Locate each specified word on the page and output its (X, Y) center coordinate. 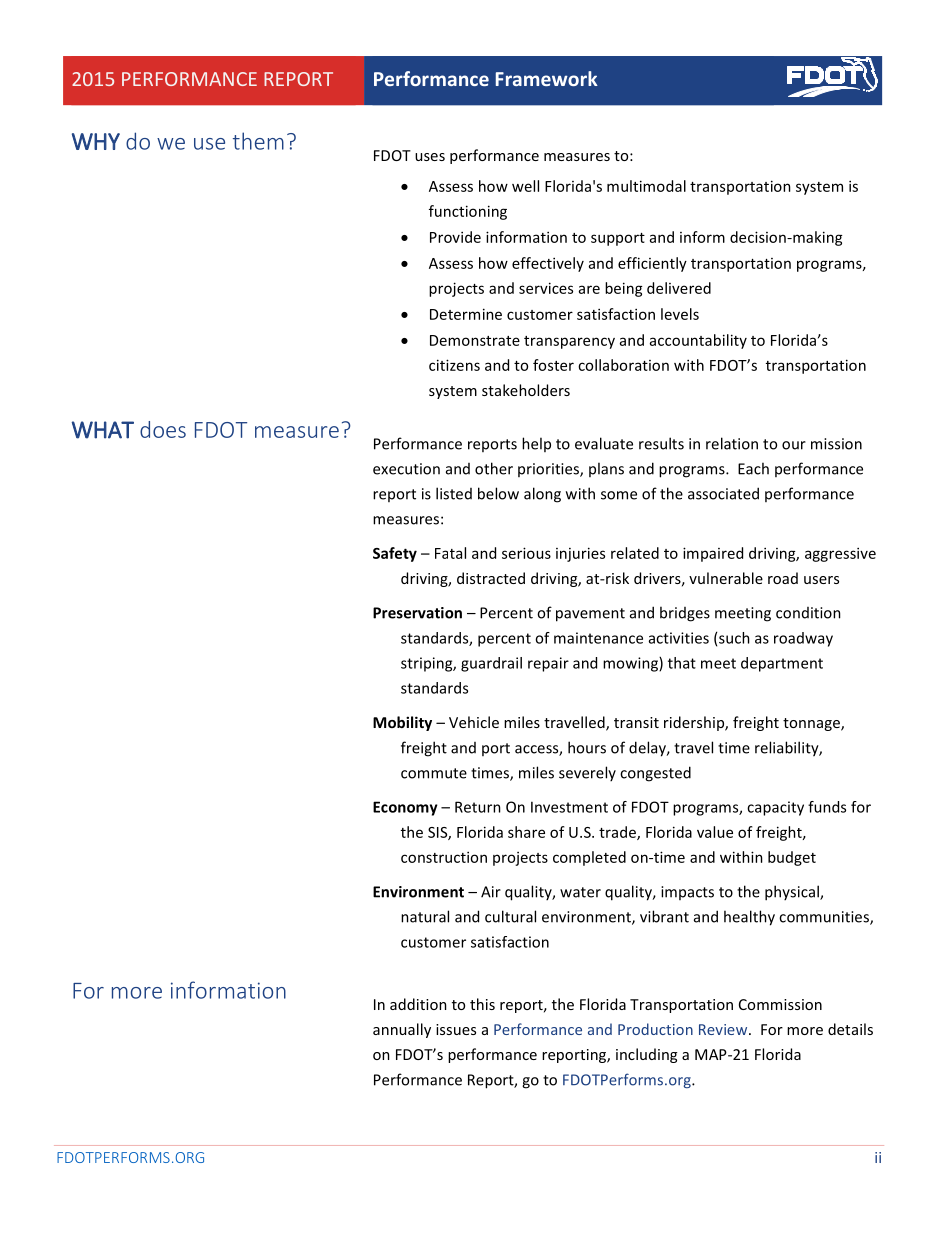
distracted (491, 578)
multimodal (646, 186)
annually (402, 1030)
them (258, 141)
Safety (395, 554)
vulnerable (726, 578)
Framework (547, 78)
